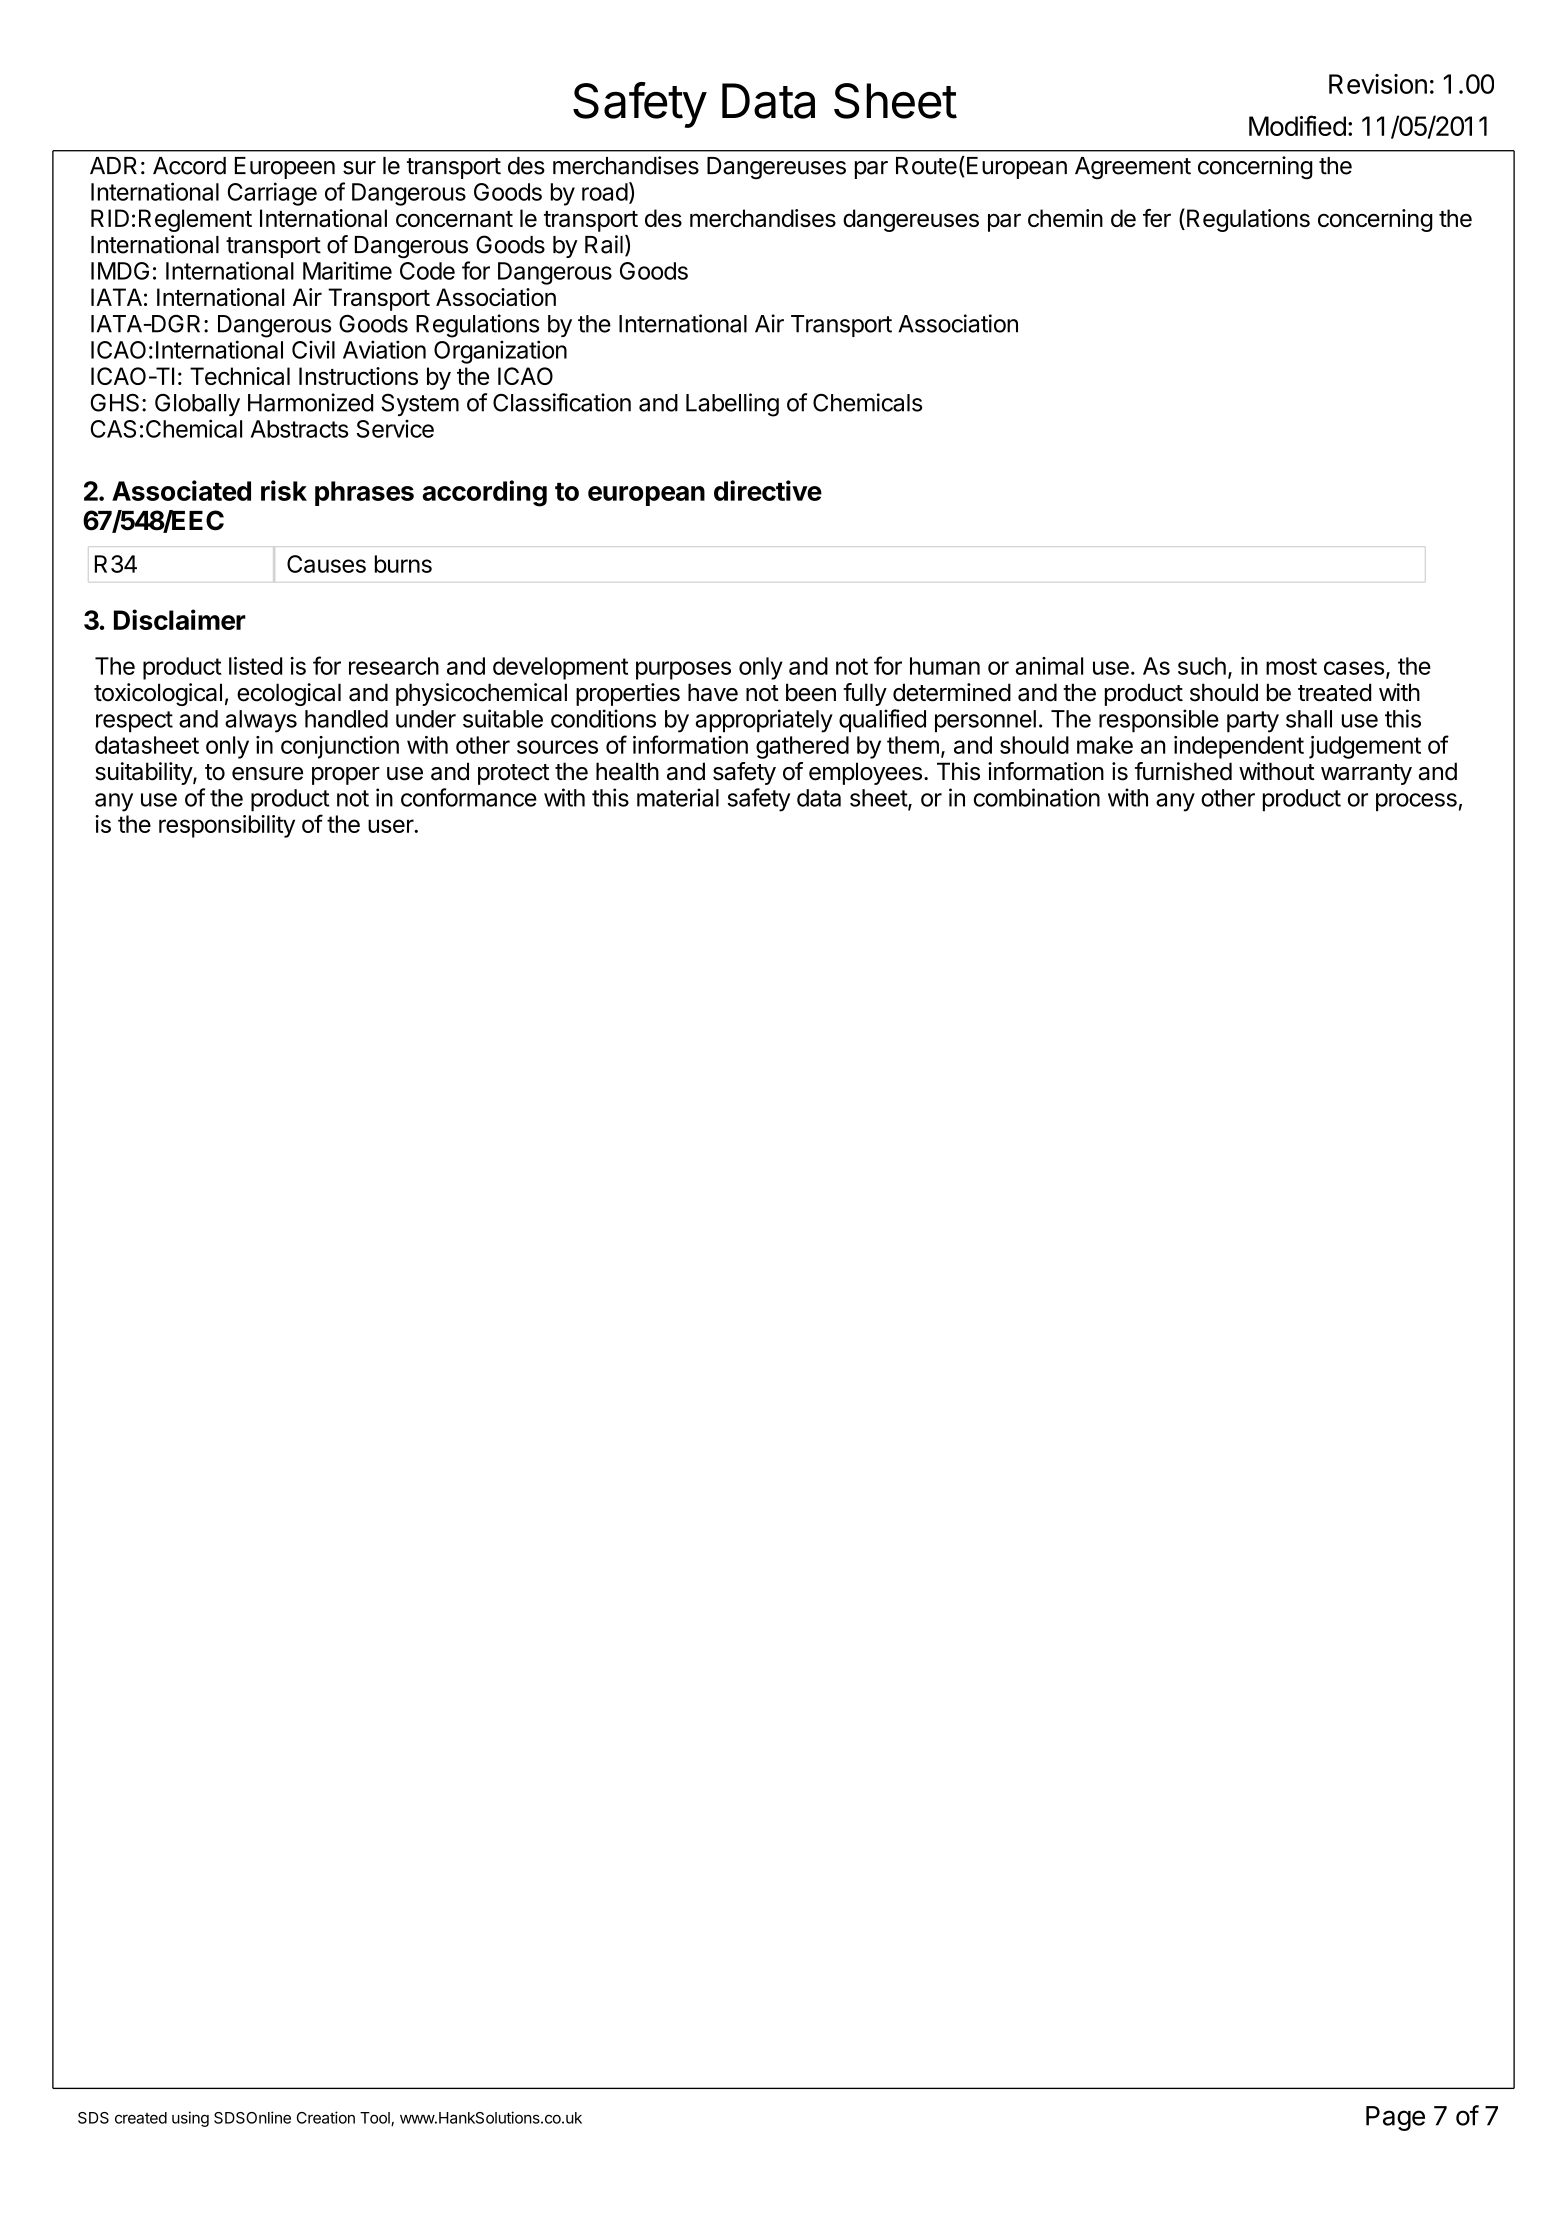 The width and height of the screenshot is (1567, 2216). I want to click on responsibility, so click(227, 826).
